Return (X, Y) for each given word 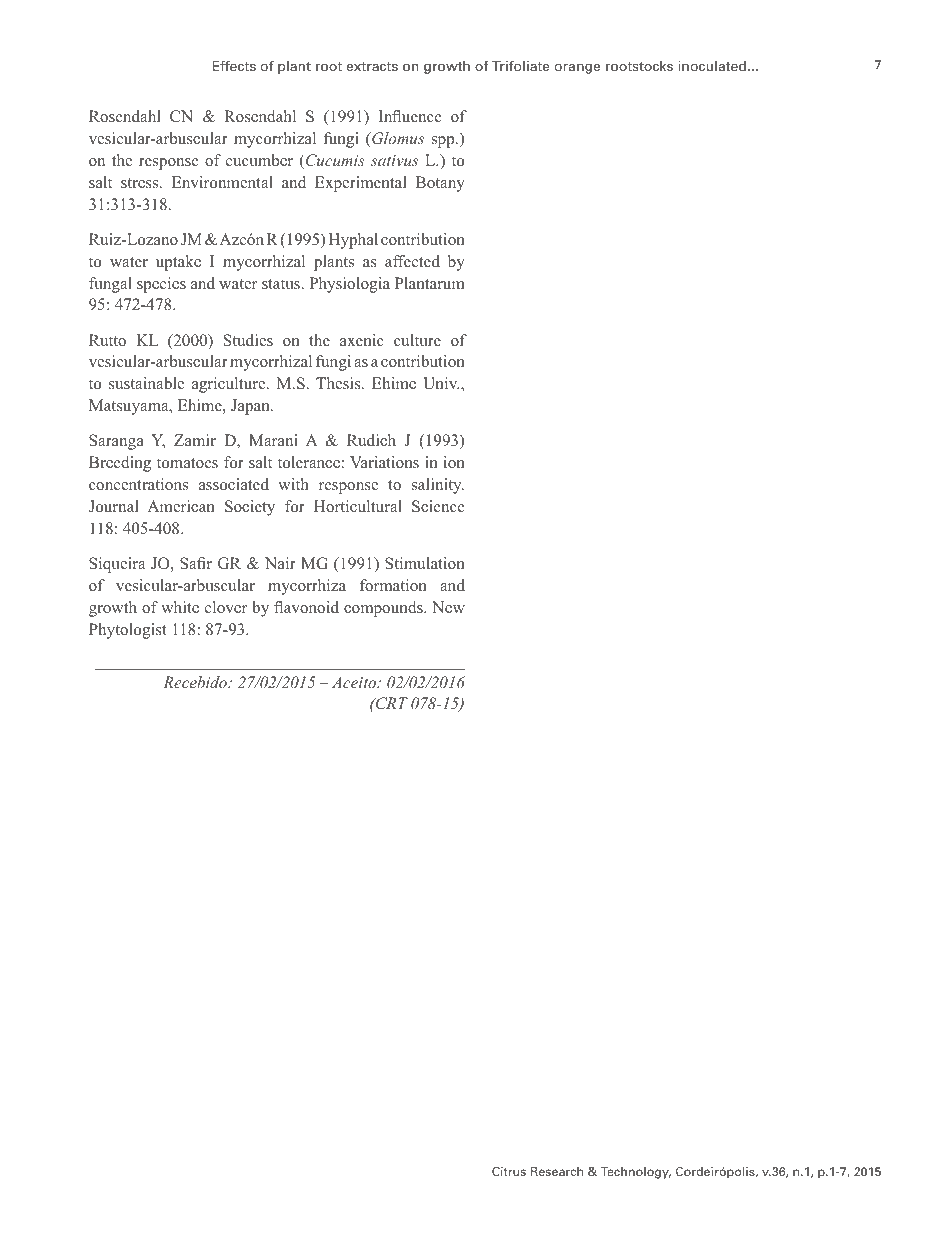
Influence (410, 116)
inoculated (712, 66)
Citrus (509, 1171)
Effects (234, 65)
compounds (384, 609)
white (180, 607)
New (448, 607)
